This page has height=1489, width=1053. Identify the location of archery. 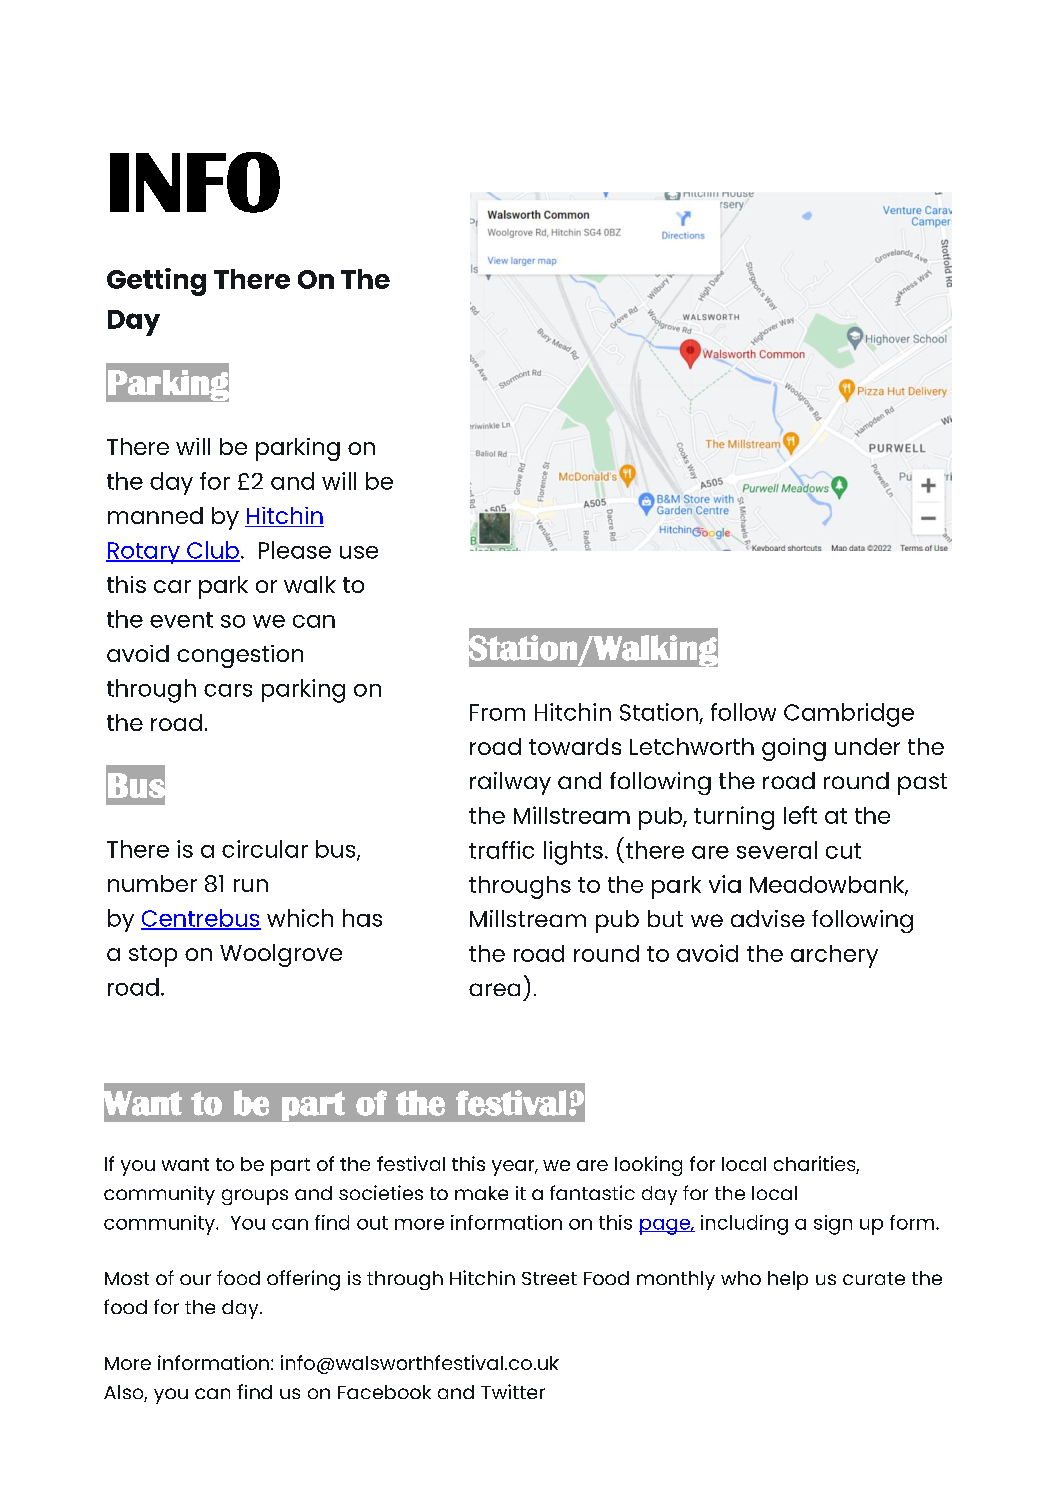
(834, 956).
